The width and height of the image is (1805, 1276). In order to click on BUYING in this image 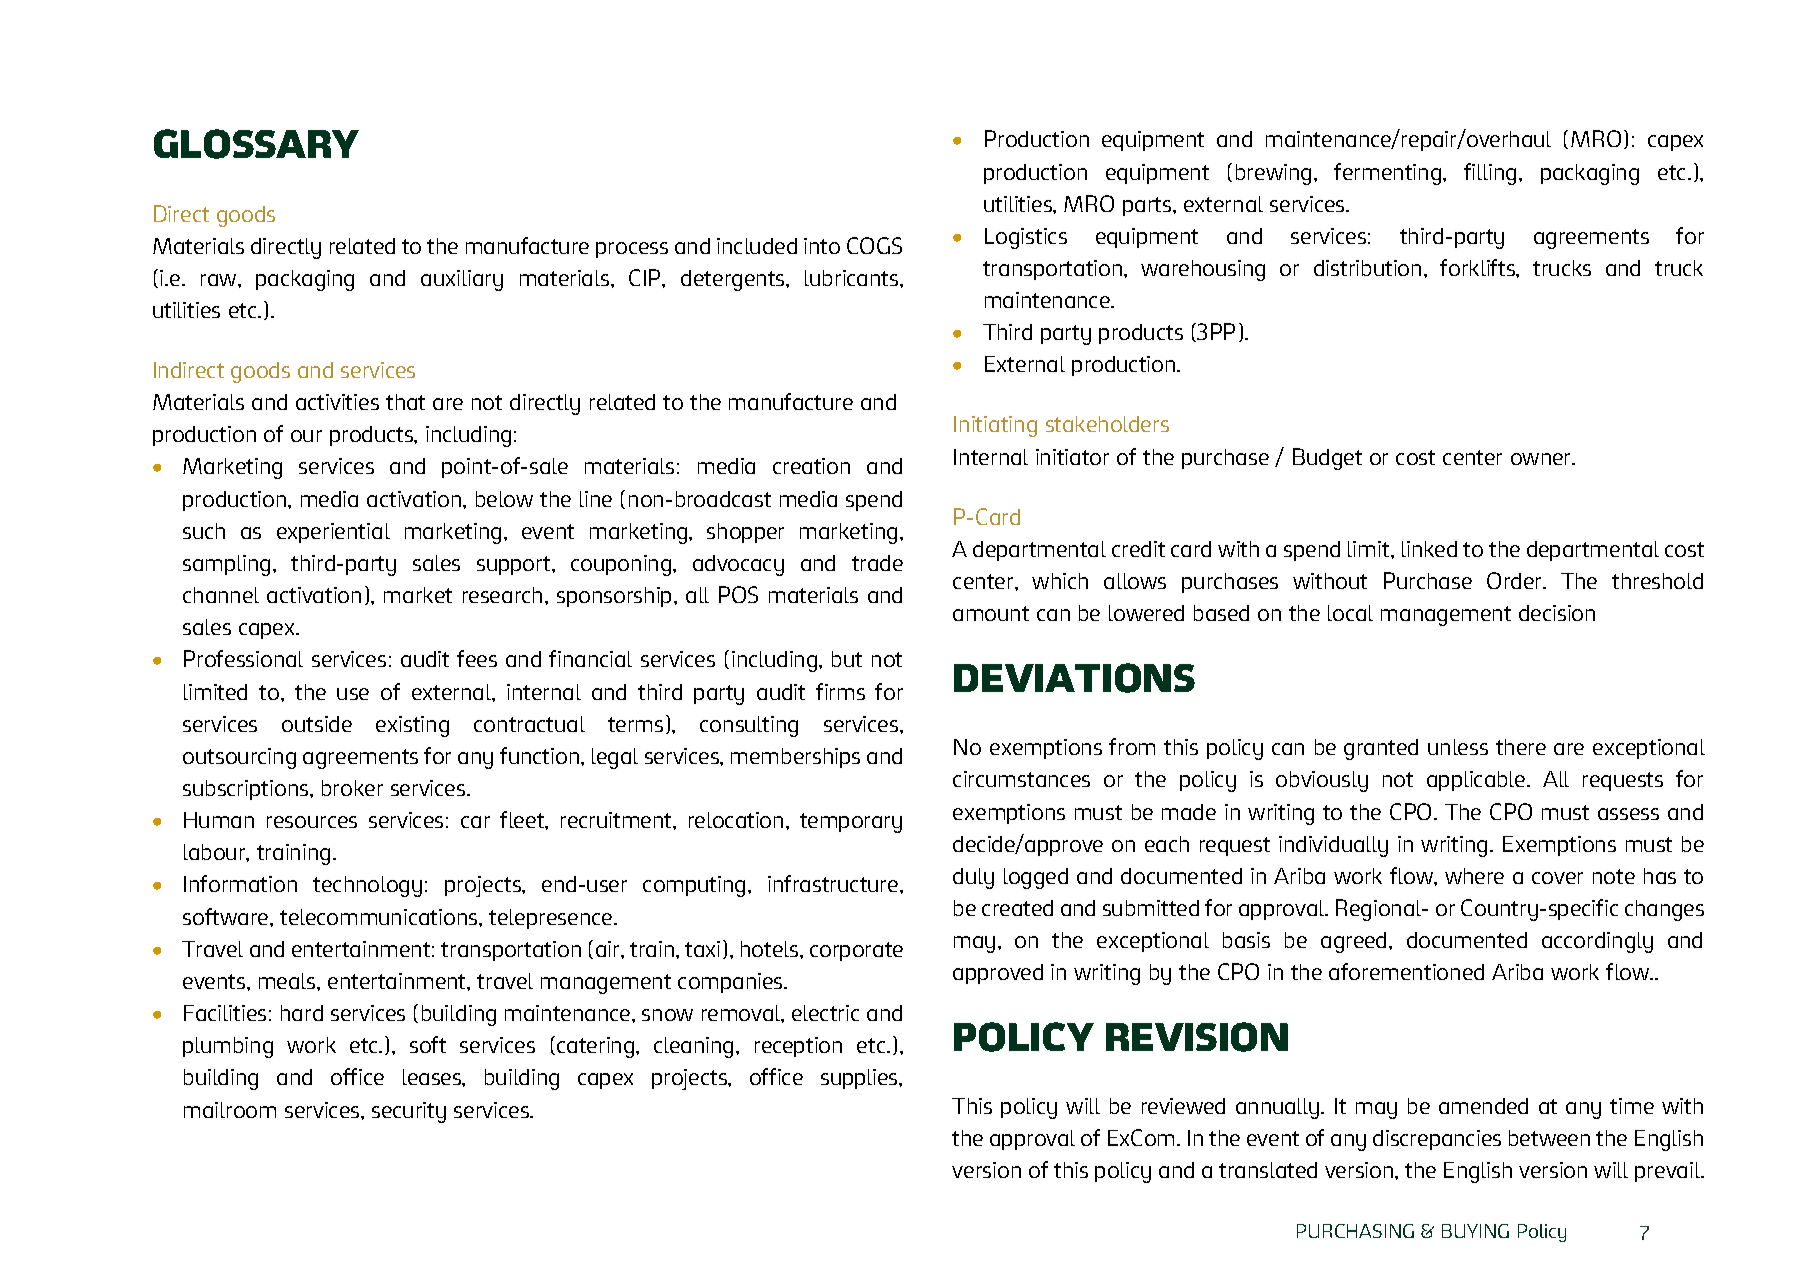, I will do `click(1475, 1231)`.
